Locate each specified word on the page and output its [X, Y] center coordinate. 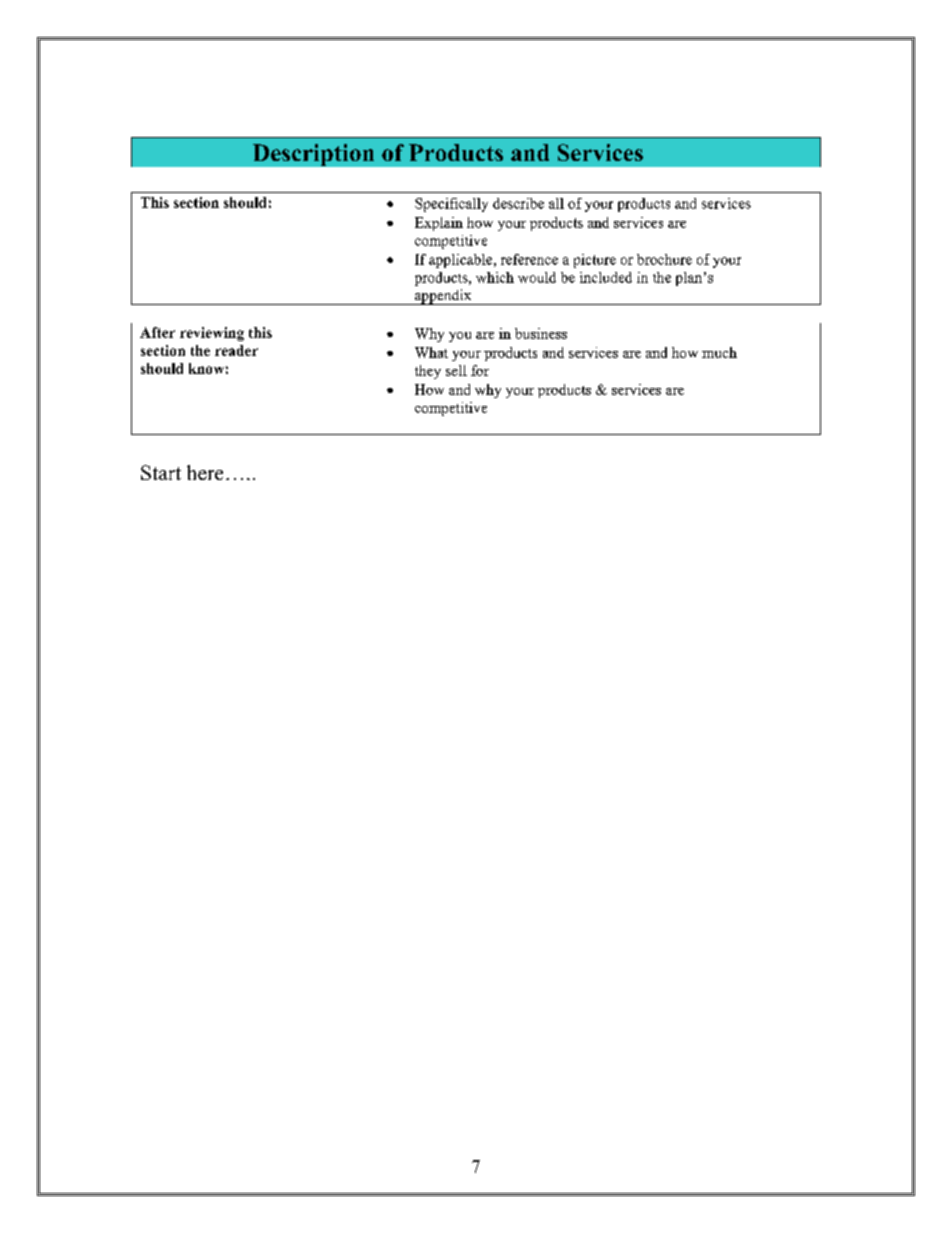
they [428, 372]
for [480, 370]
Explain [439, 224]
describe [518, 203]
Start [161, 472]
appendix [443, 297]
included [606, 277]
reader [236, 350]
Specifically [451, 205]
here [205, 472]
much [719, 352]
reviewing [212, 334]
